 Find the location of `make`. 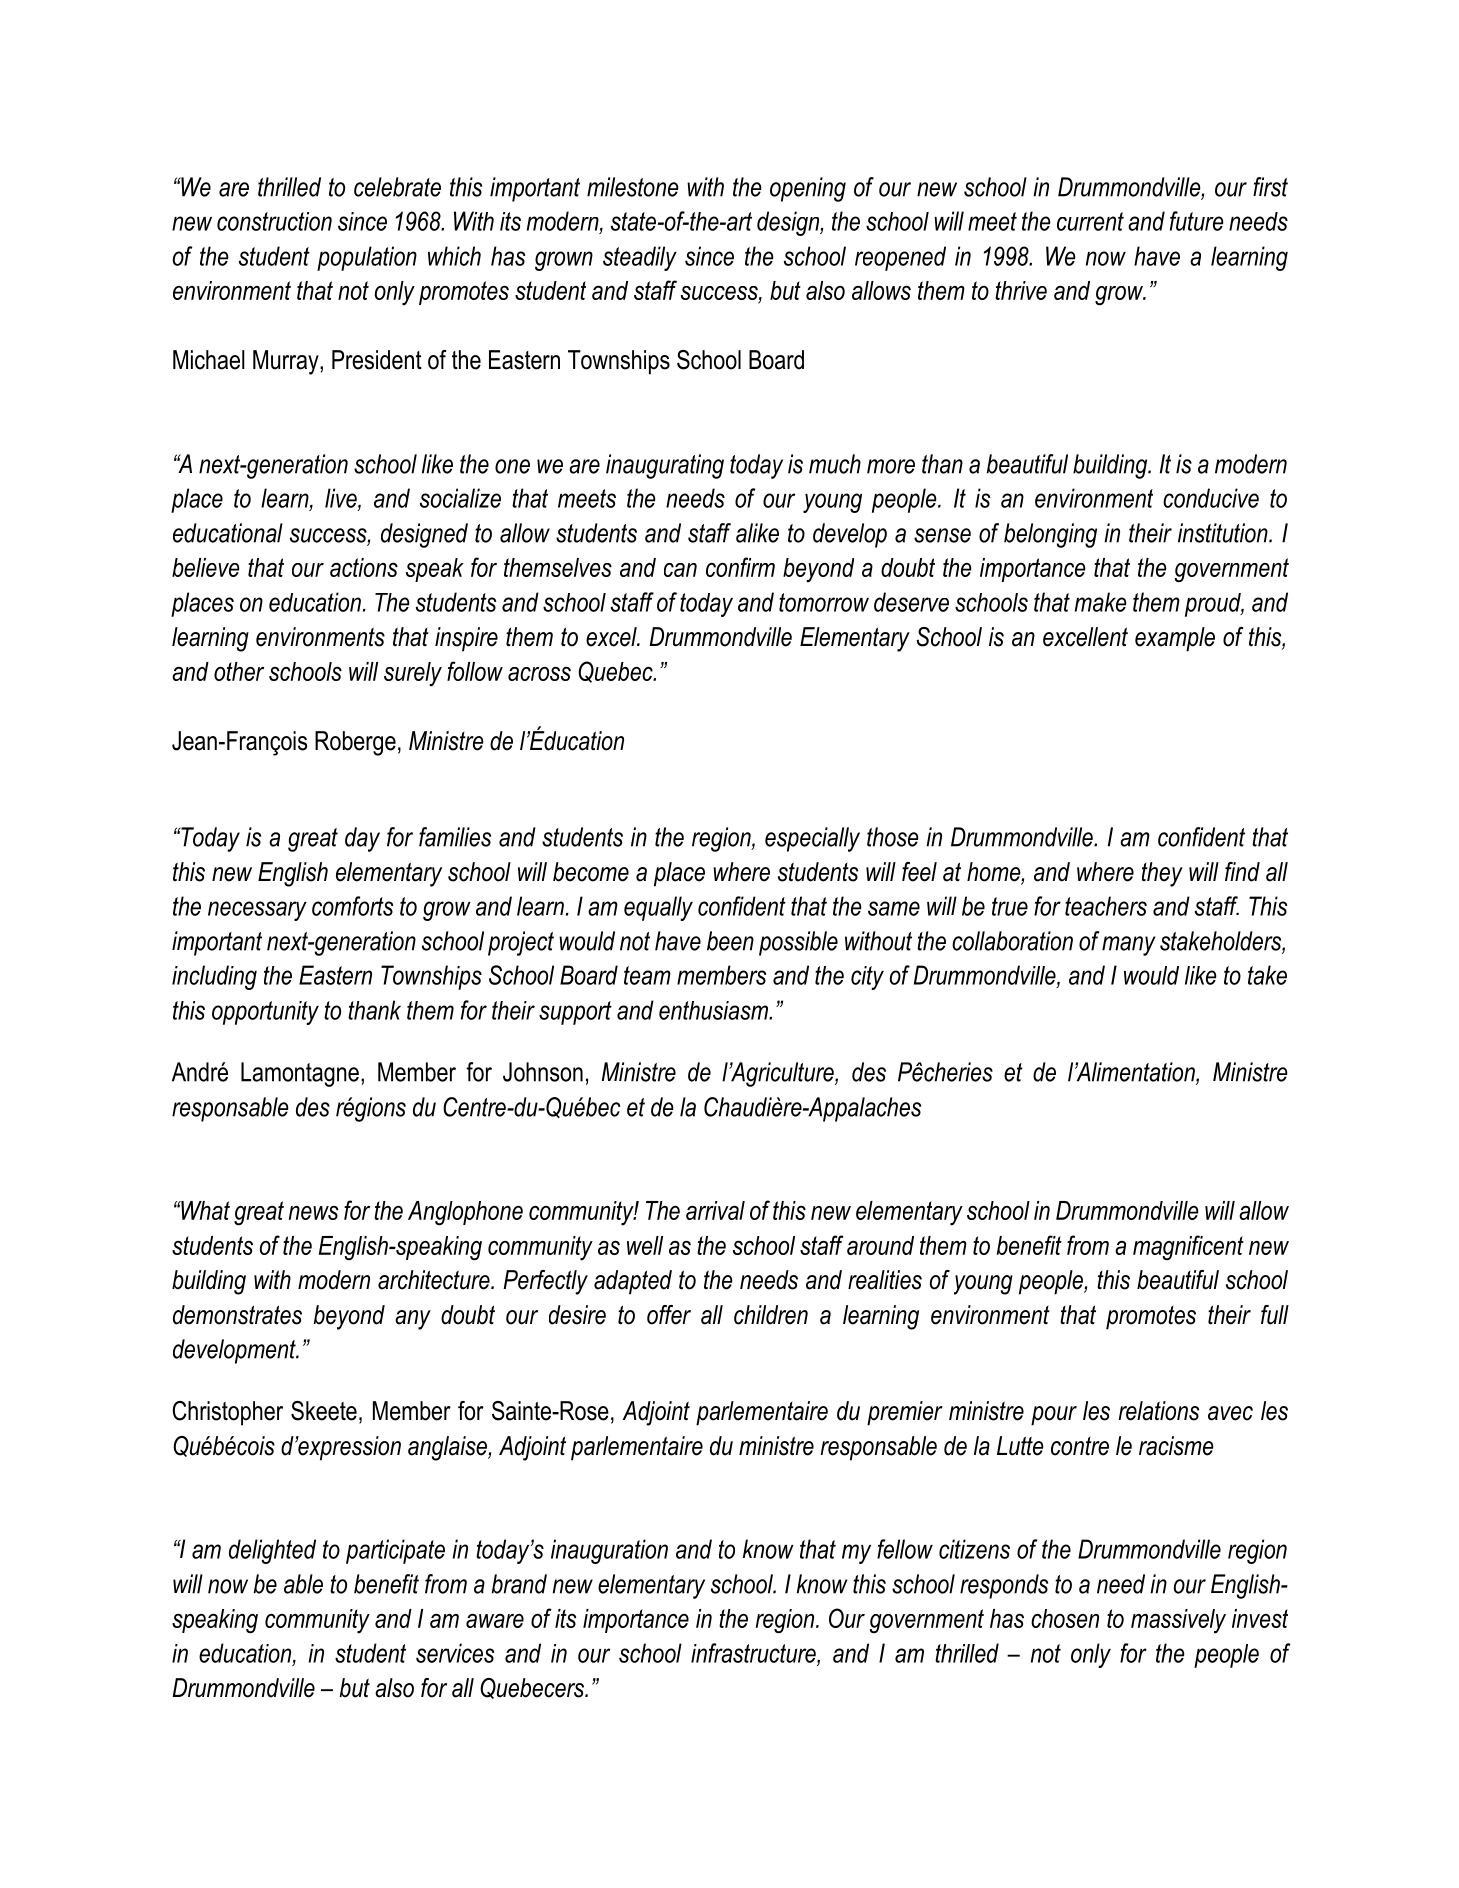

make is located at coordinates (1101, 602).
